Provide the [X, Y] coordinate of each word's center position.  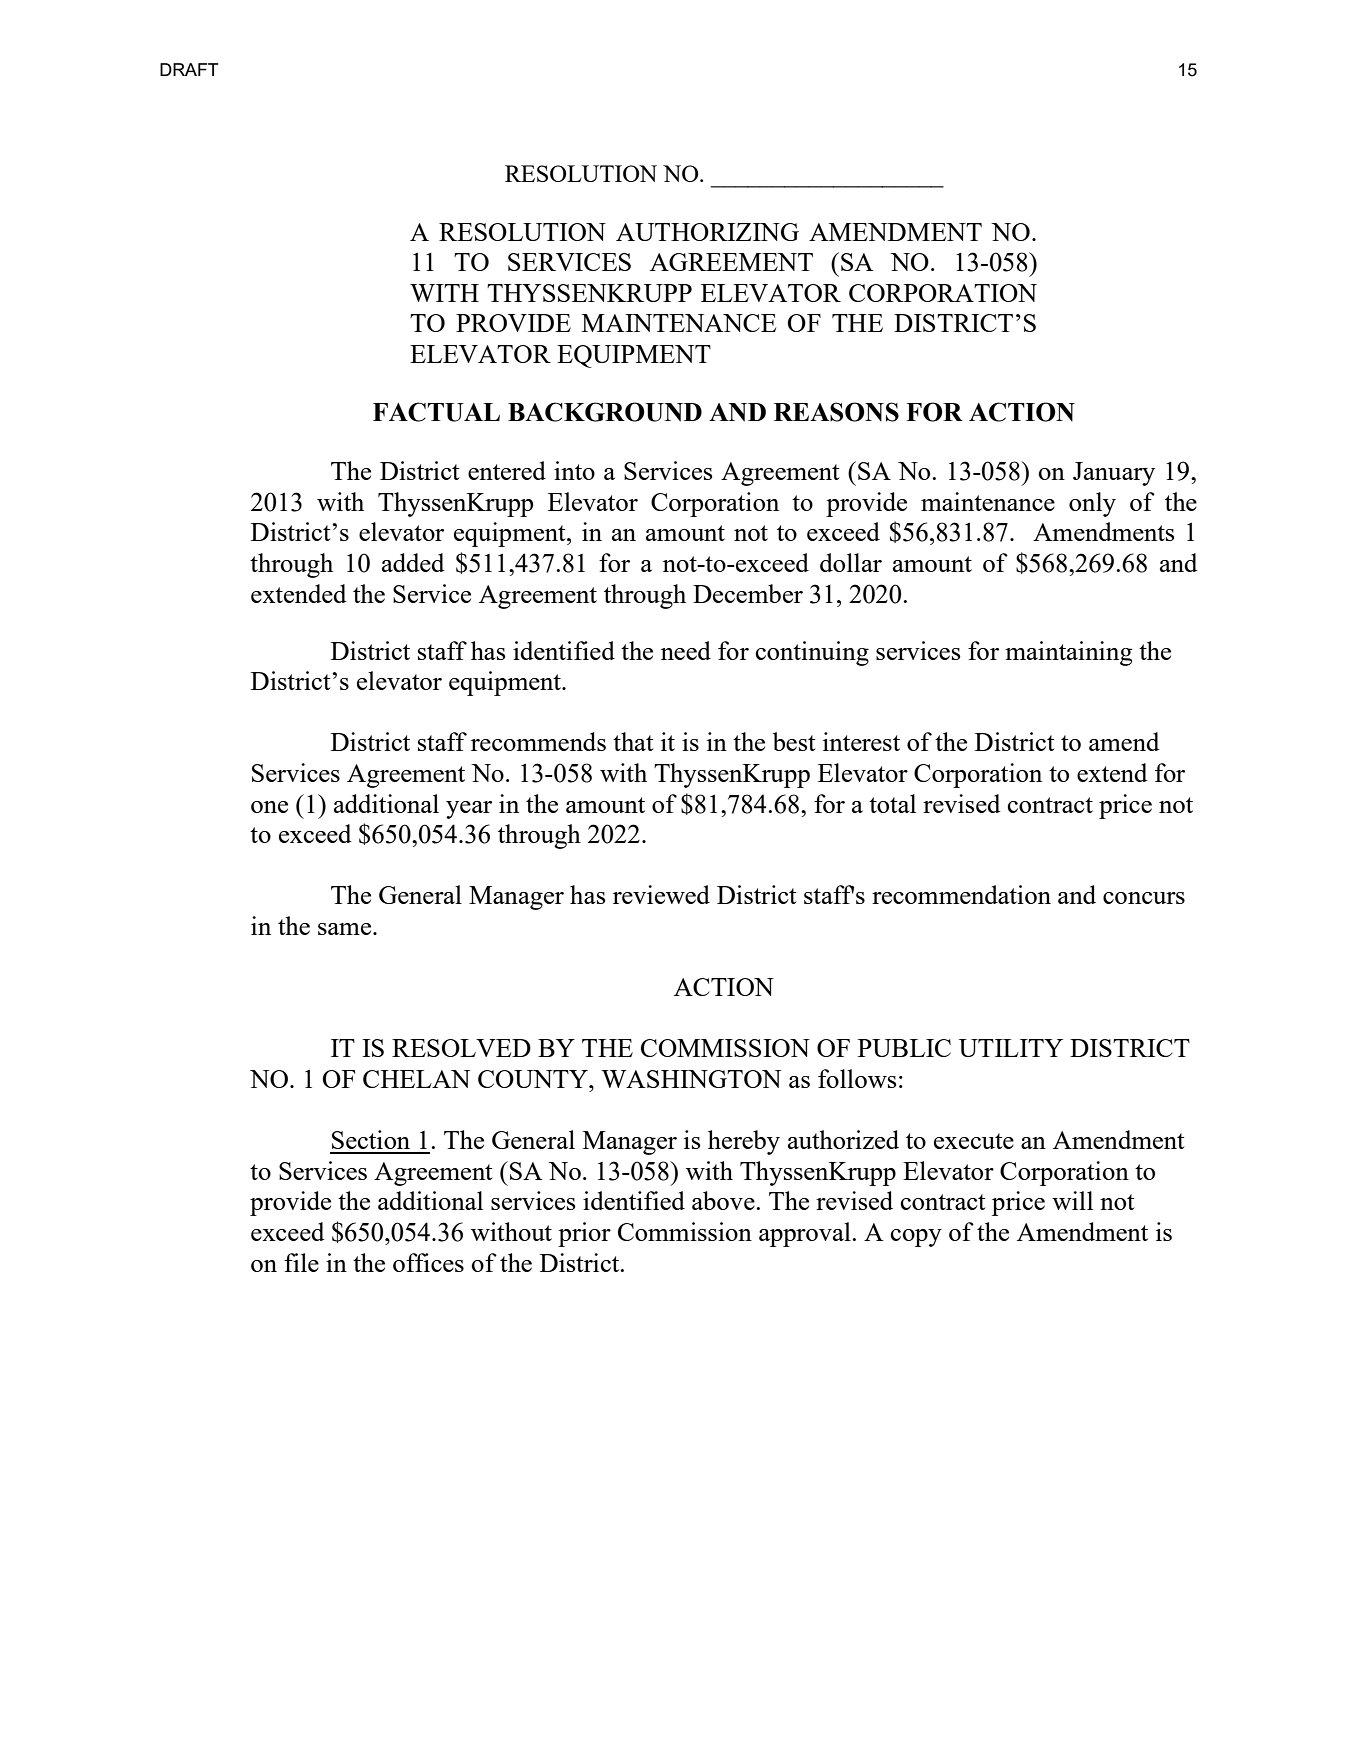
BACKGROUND [605, 412]
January [1114, 474]
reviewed [661, 894]
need [686, 650]
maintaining [1069, 653]
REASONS [836, 412]
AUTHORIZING [707, 232]
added [413, 562]
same [346, 929]
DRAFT [189, 69]
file [301, 1262]
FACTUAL [436, 412]
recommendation [961, 894]
